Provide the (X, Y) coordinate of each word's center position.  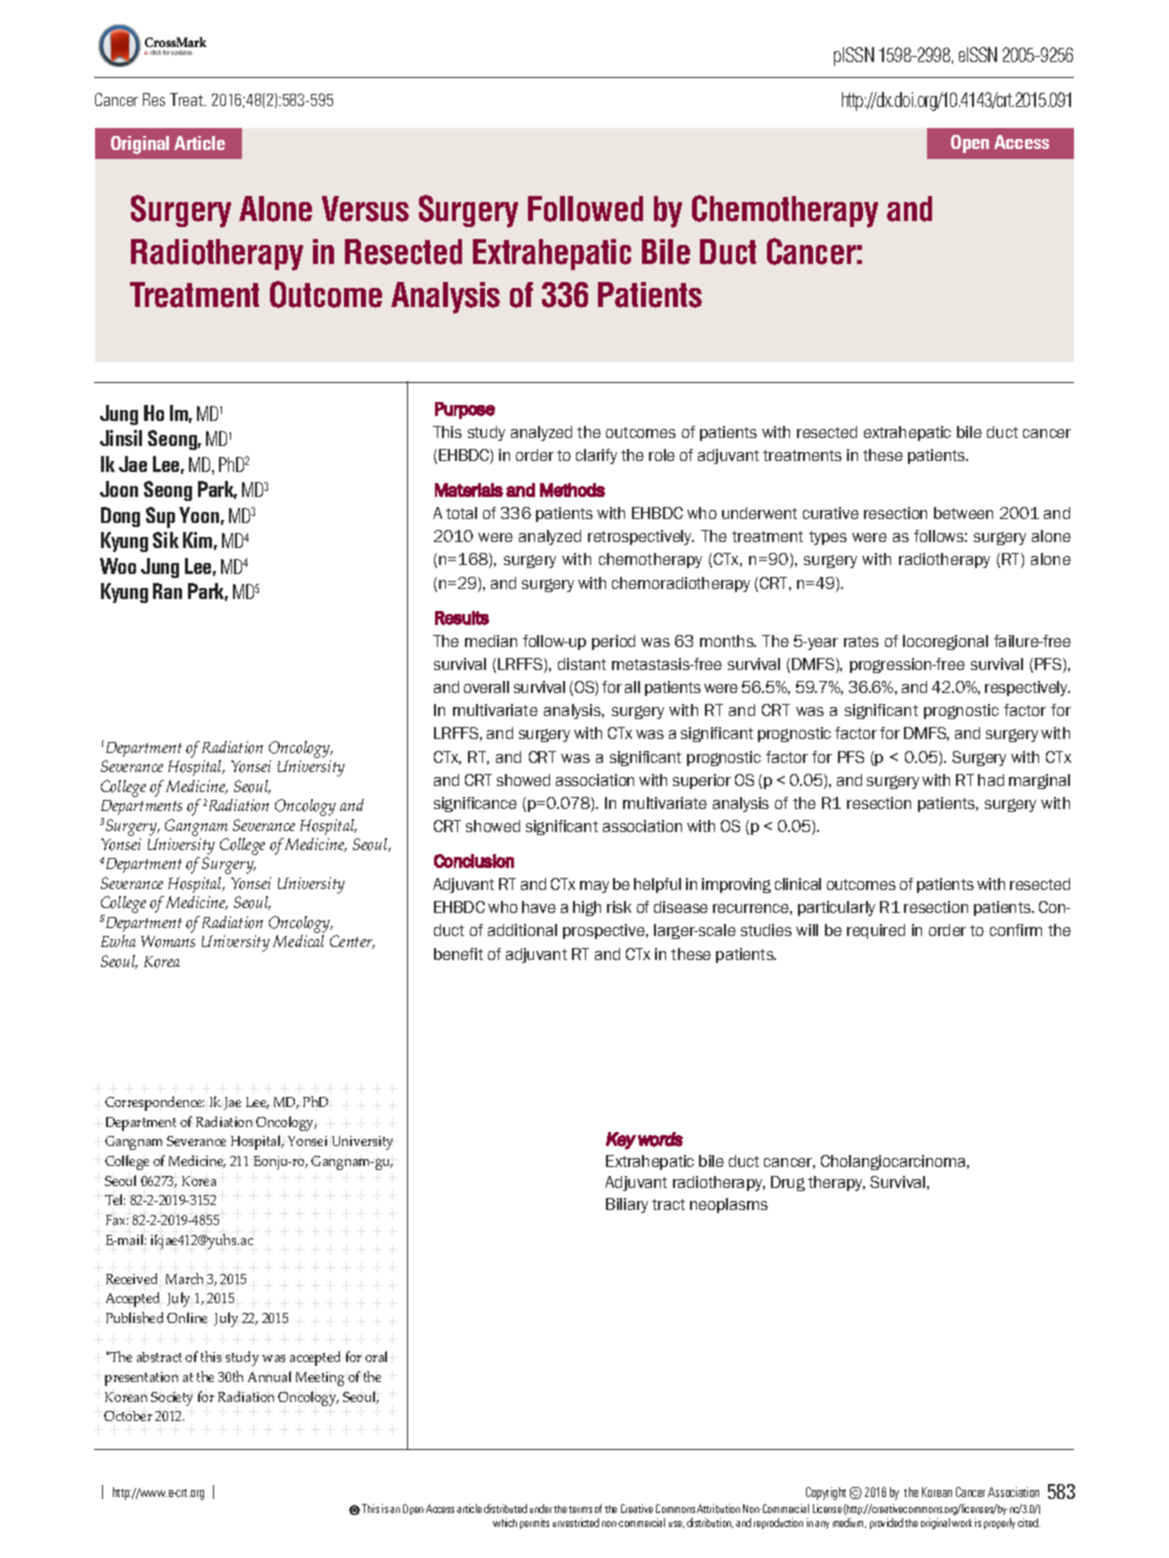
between (963, 513)
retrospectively (641, 537)
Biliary (627, 1205)
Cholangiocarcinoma (894, 1162)
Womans (168, 941)
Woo (118, 566)
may (594, 887)
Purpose (465, 410)
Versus (365, 209)
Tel (115, 1199)
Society (172, 1399)
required (876, 931)
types (828, 538)
